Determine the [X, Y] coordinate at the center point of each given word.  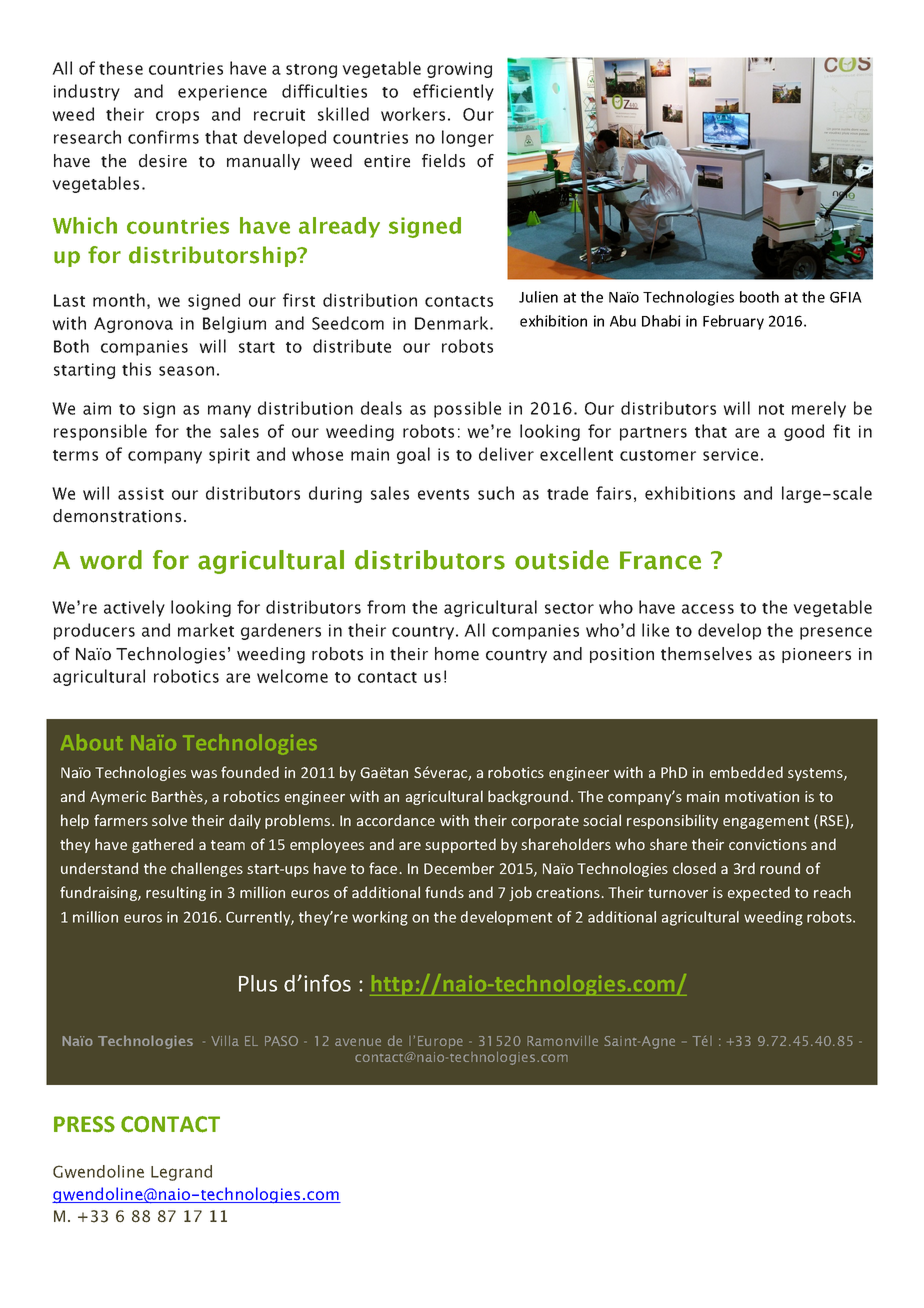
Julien [538, 297]
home [457, 654]
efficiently [453, 92]
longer [468, 138]
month [119, 300]
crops [177, 117]
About [92, 742]
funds [444, 892]
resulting [176, 893]
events [443, 494]
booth [759, 297]
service [730, 454]
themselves [706, 654]
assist [141, 493]
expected [759, 893]
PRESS [84, 1124]
